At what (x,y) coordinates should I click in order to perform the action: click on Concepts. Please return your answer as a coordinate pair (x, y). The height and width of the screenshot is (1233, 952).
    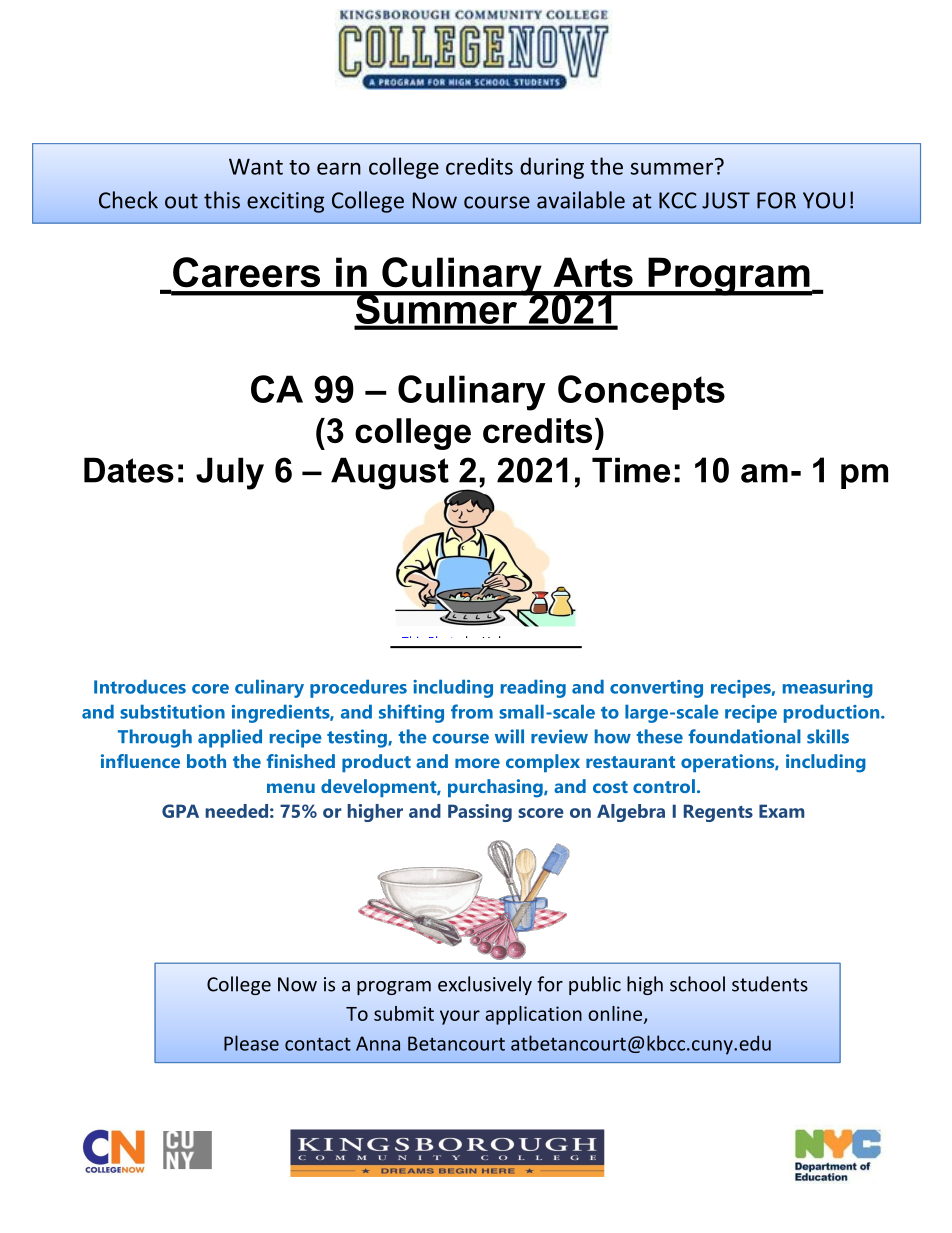
    Looking at the image, I should click on (641, 392).
